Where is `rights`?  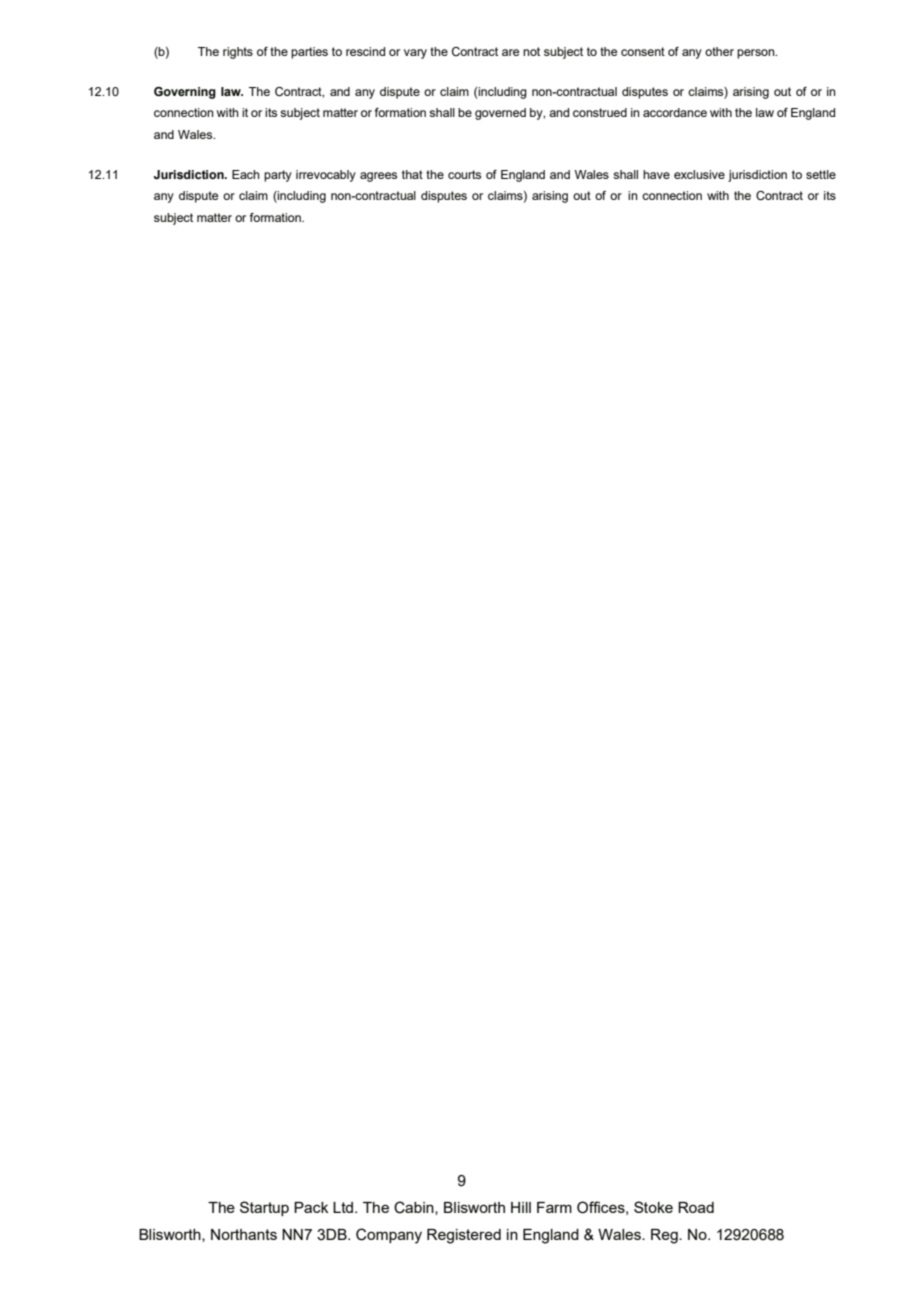 rights is located at coordinates (238, 53).
